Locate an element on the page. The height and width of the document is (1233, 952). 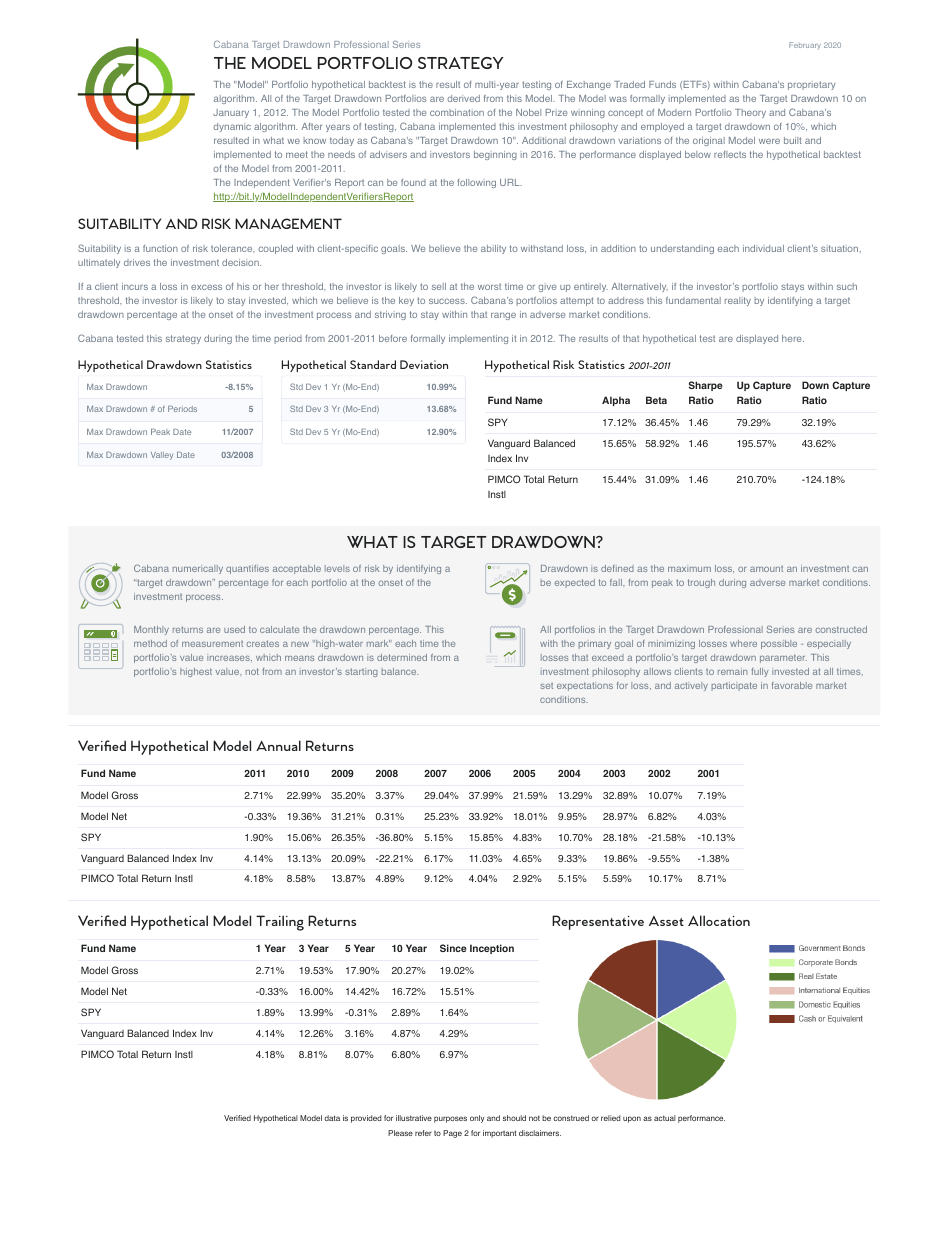
amount is located at coordinates (766, 569).
